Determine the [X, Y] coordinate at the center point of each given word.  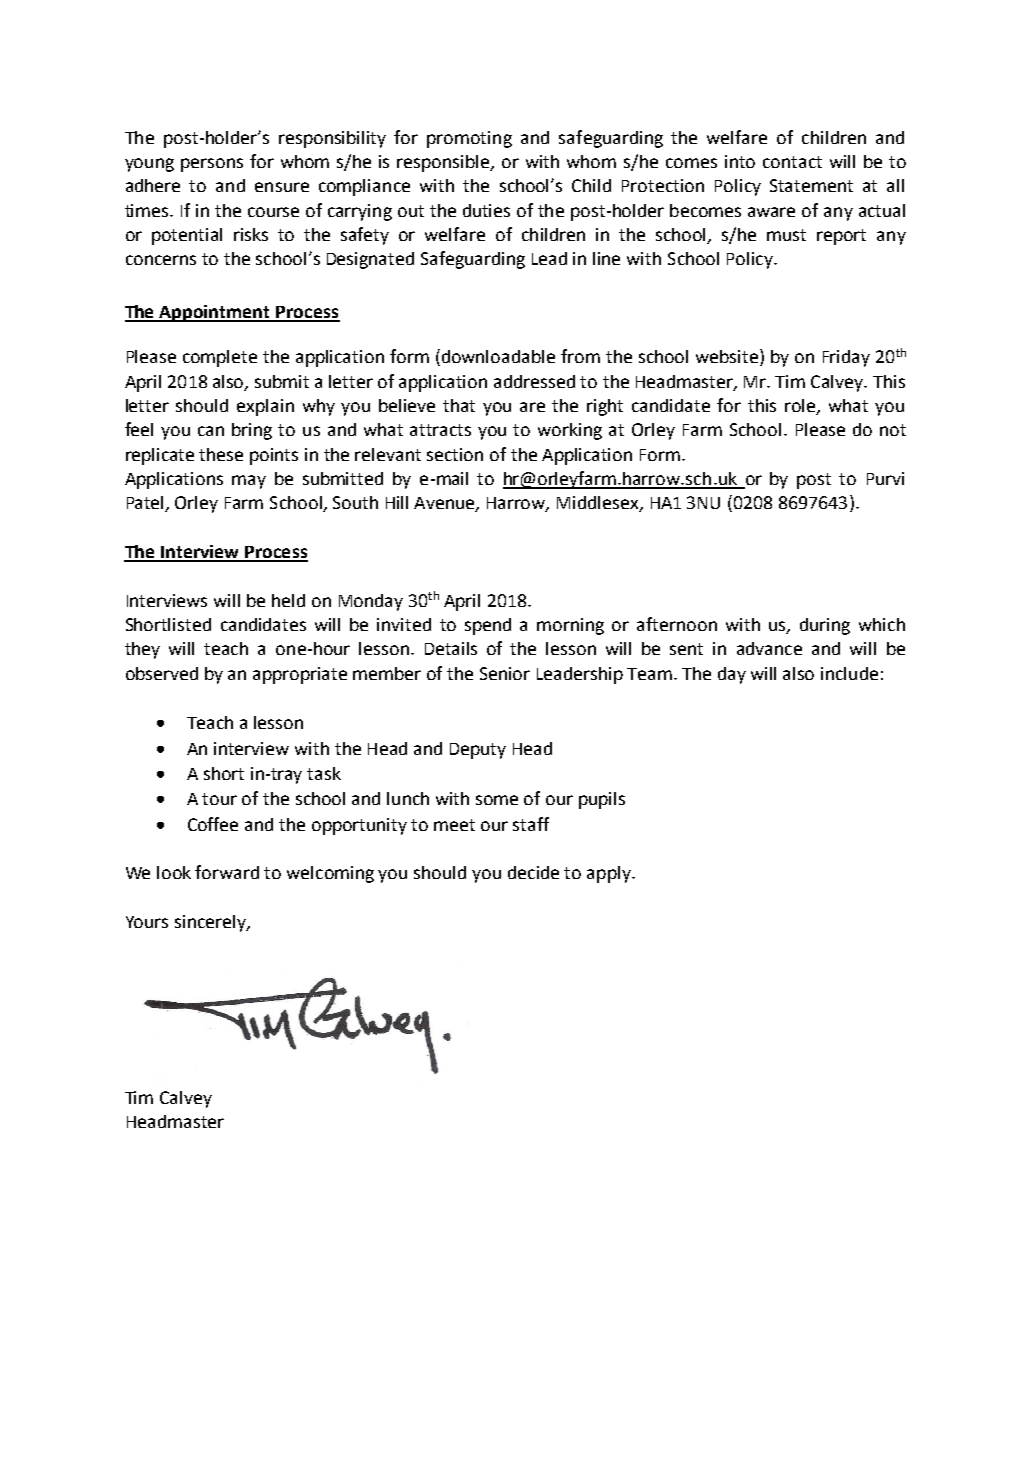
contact [792, 162]
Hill [397, 502]
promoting [469, 139]
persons [212, 165]
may [249, 482]
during [825, 626]
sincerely [211, 923]
